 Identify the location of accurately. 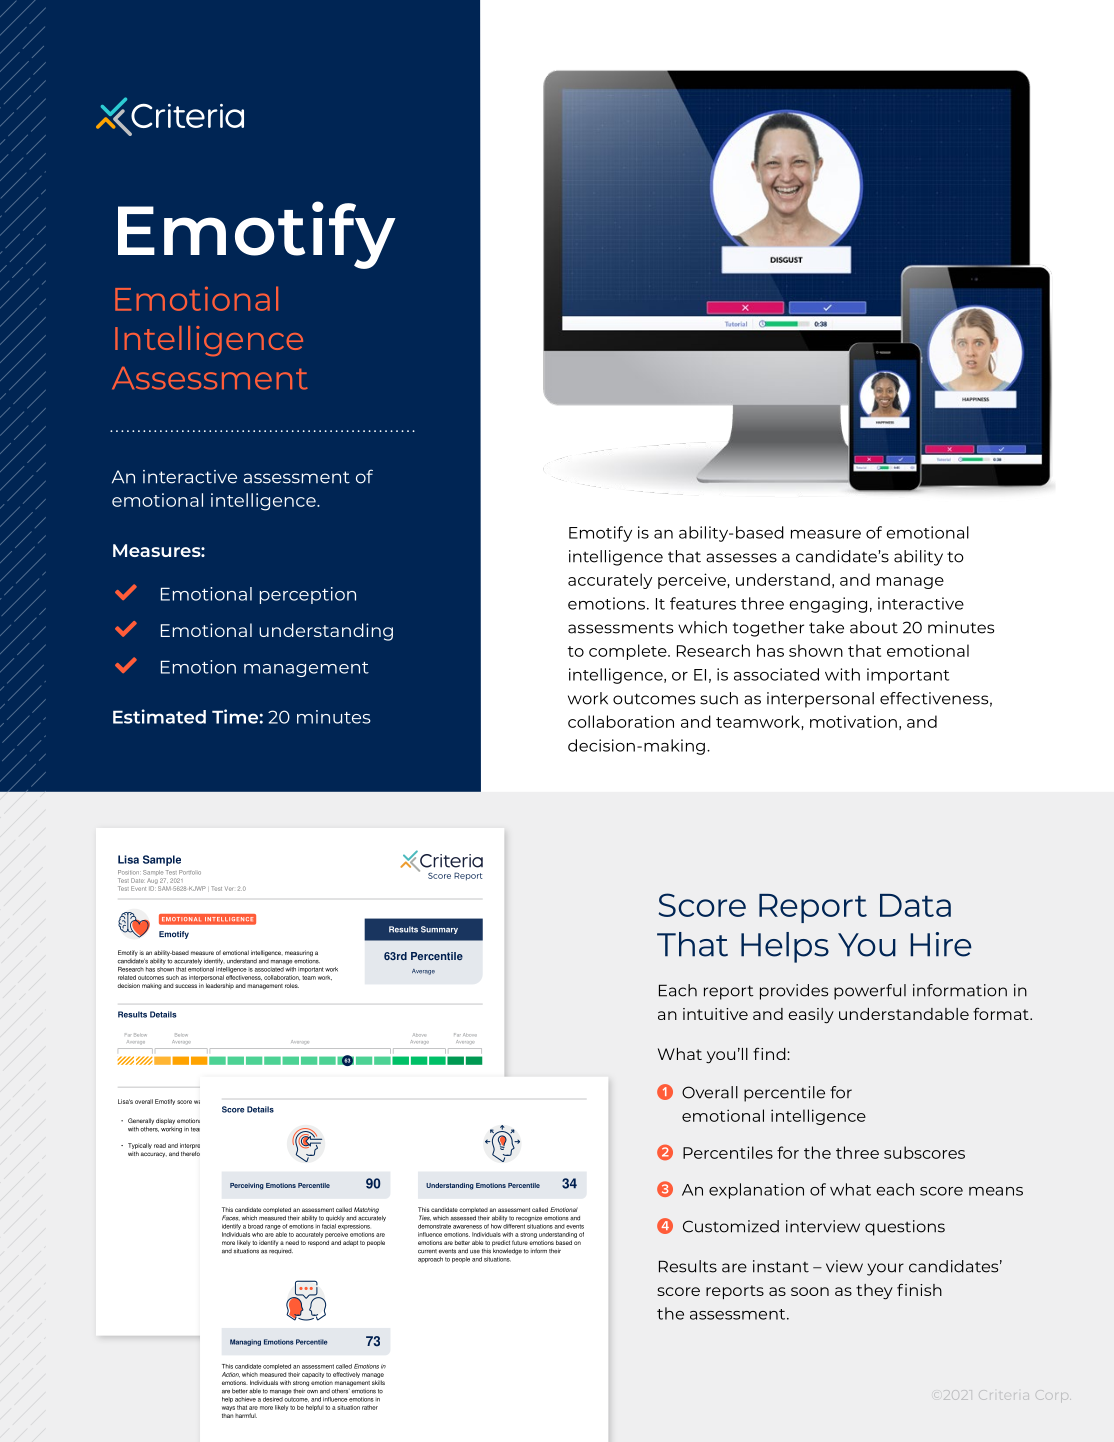
(610, 581).
